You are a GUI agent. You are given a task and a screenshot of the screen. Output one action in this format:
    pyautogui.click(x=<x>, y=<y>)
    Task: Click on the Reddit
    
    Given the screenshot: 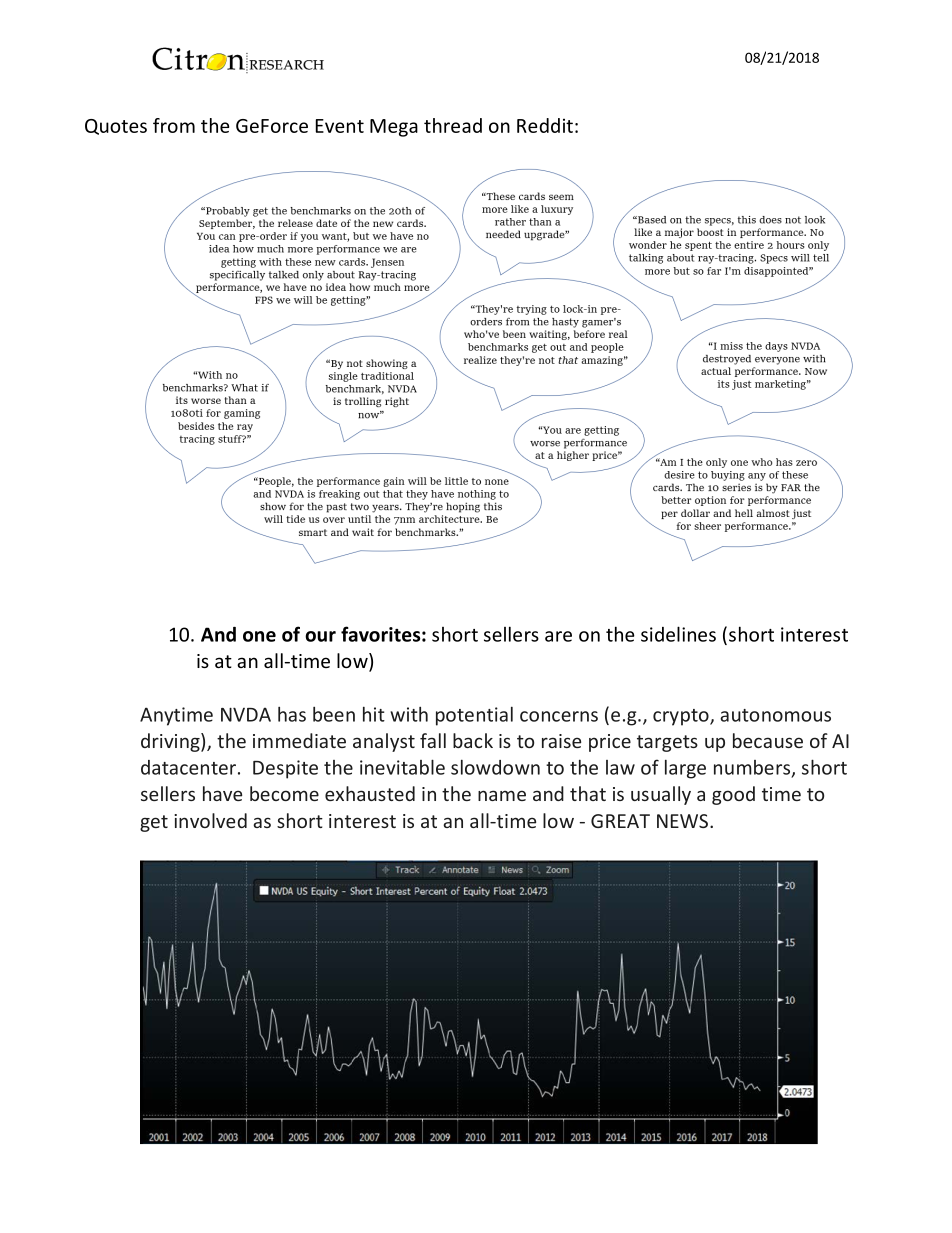 What is the action you would take?
    pyautogui.click(x=545, y=125)
